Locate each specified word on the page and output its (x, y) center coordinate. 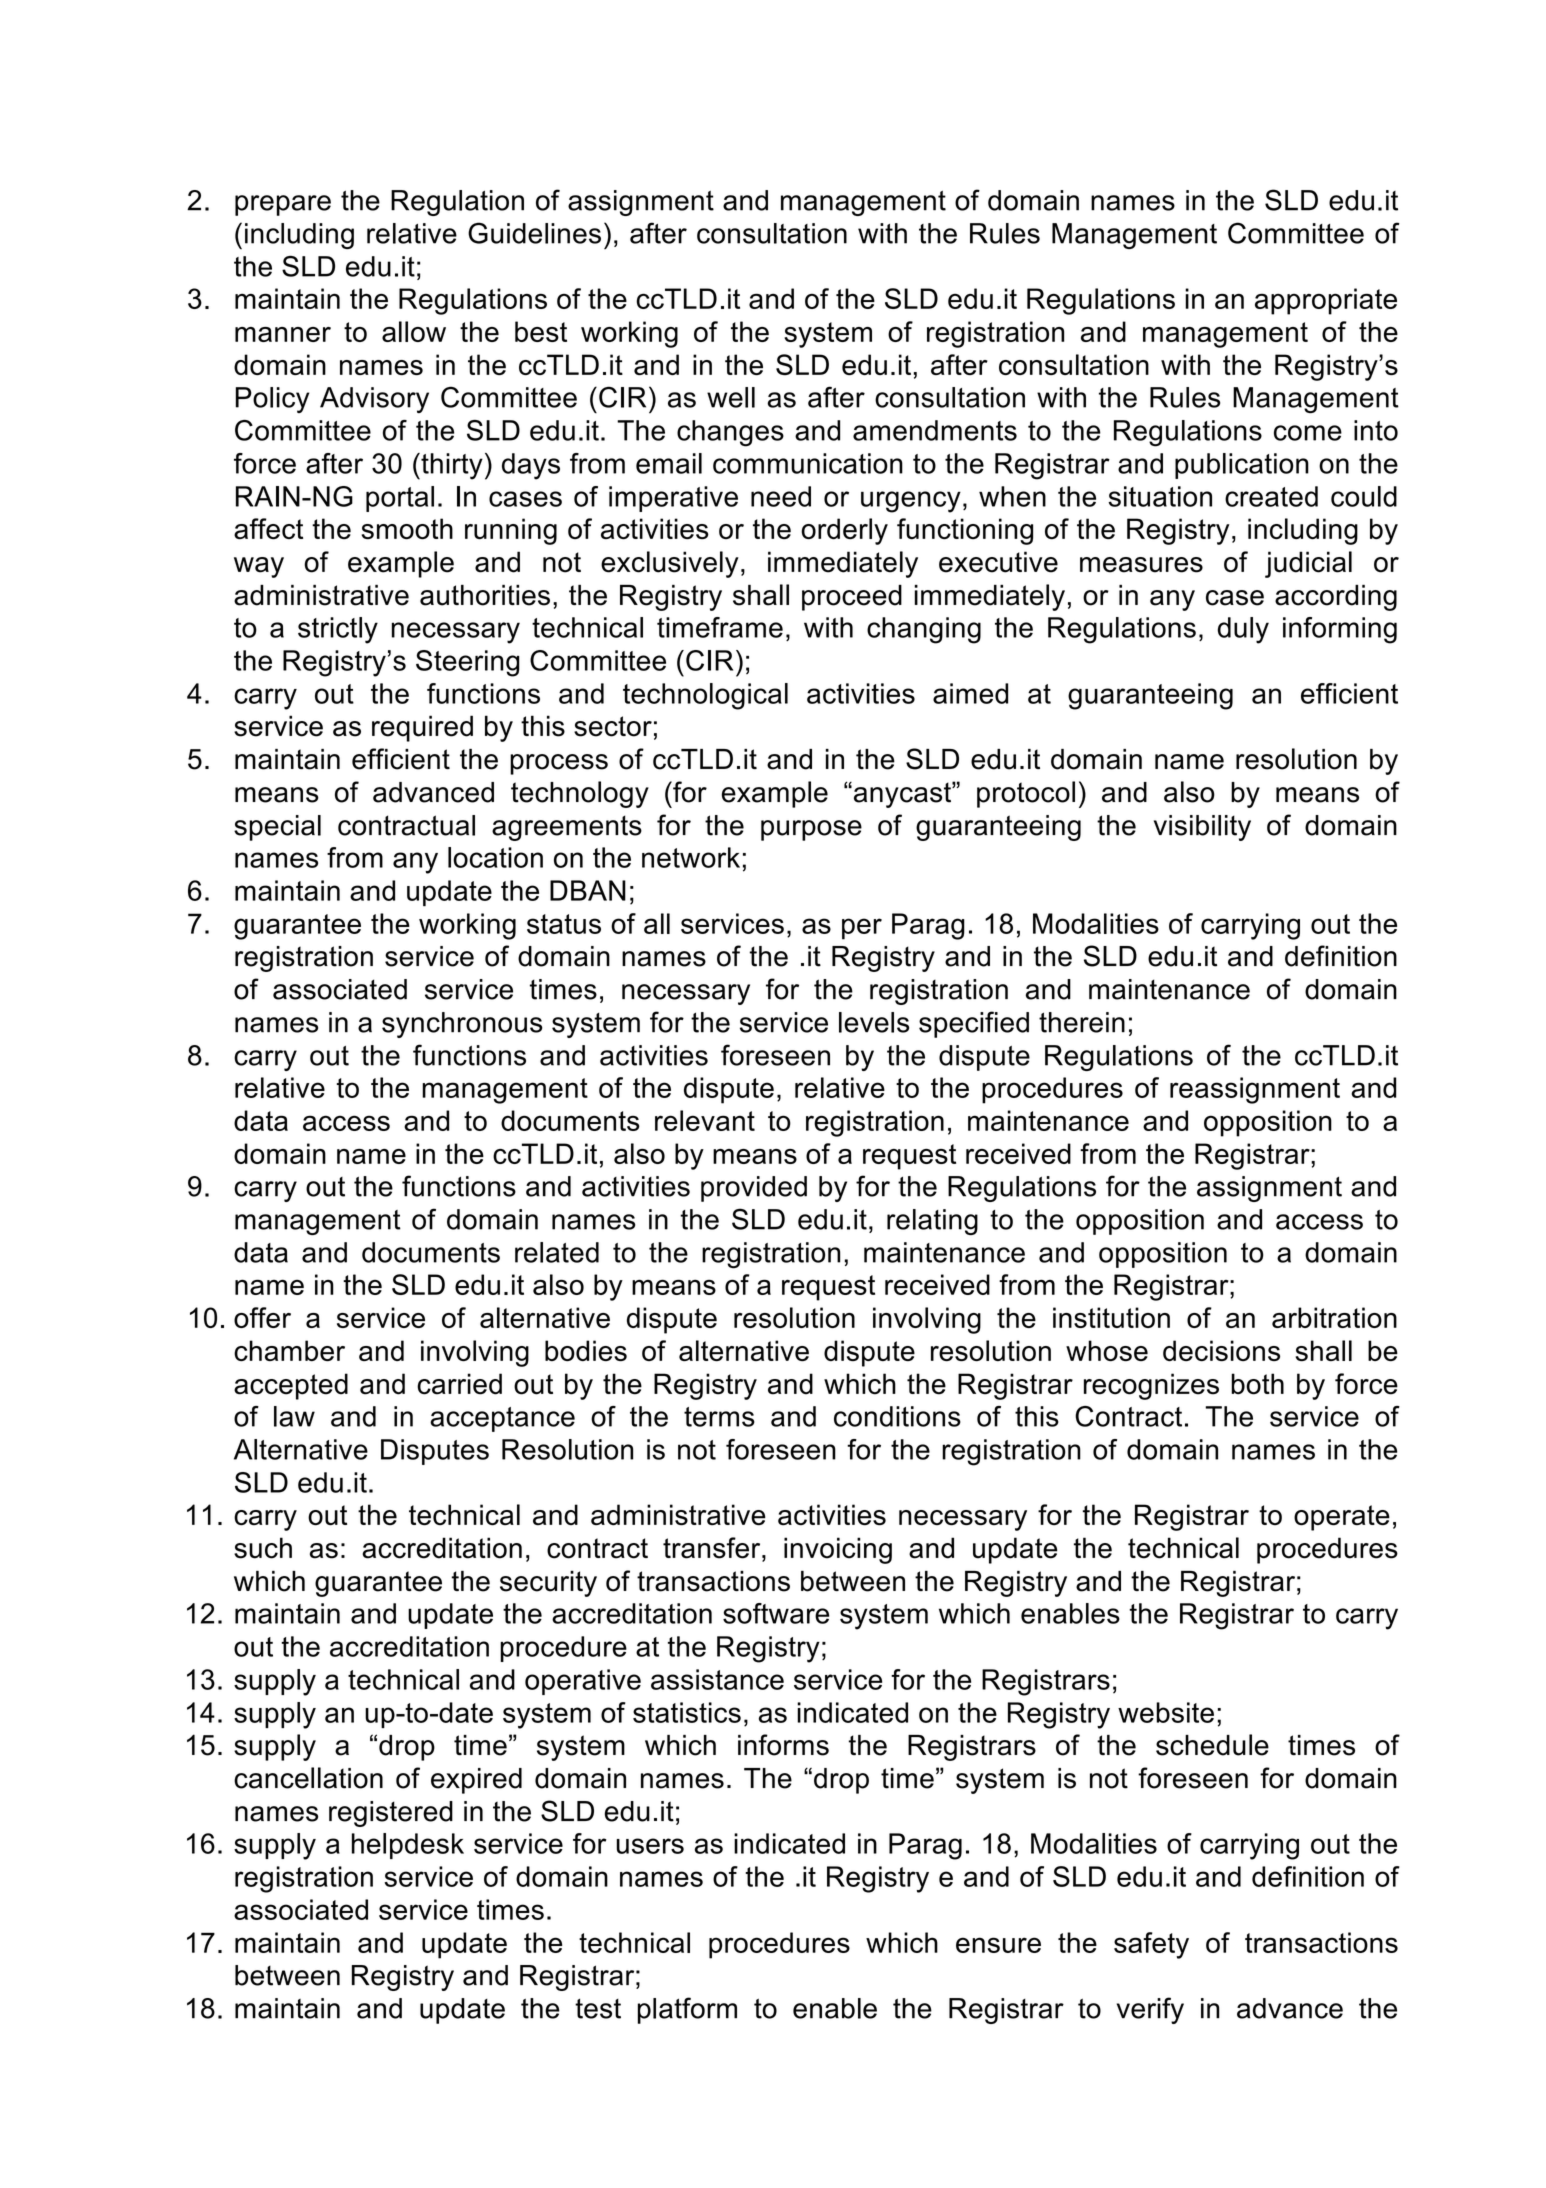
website (1166, 1712)
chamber (289, 1350)
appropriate (1326, 301)
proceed (852, 598)
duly (1243, 630)
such (263, 1548)
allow (414, 331)
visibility (1202, 828)
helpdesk (408, 1846)
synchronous (462, 1025)
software (776, 1613)
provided (754, 1189)
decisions (1221, 1350)
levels (874, 1022)
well (731, 397)
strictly (338, 630)
